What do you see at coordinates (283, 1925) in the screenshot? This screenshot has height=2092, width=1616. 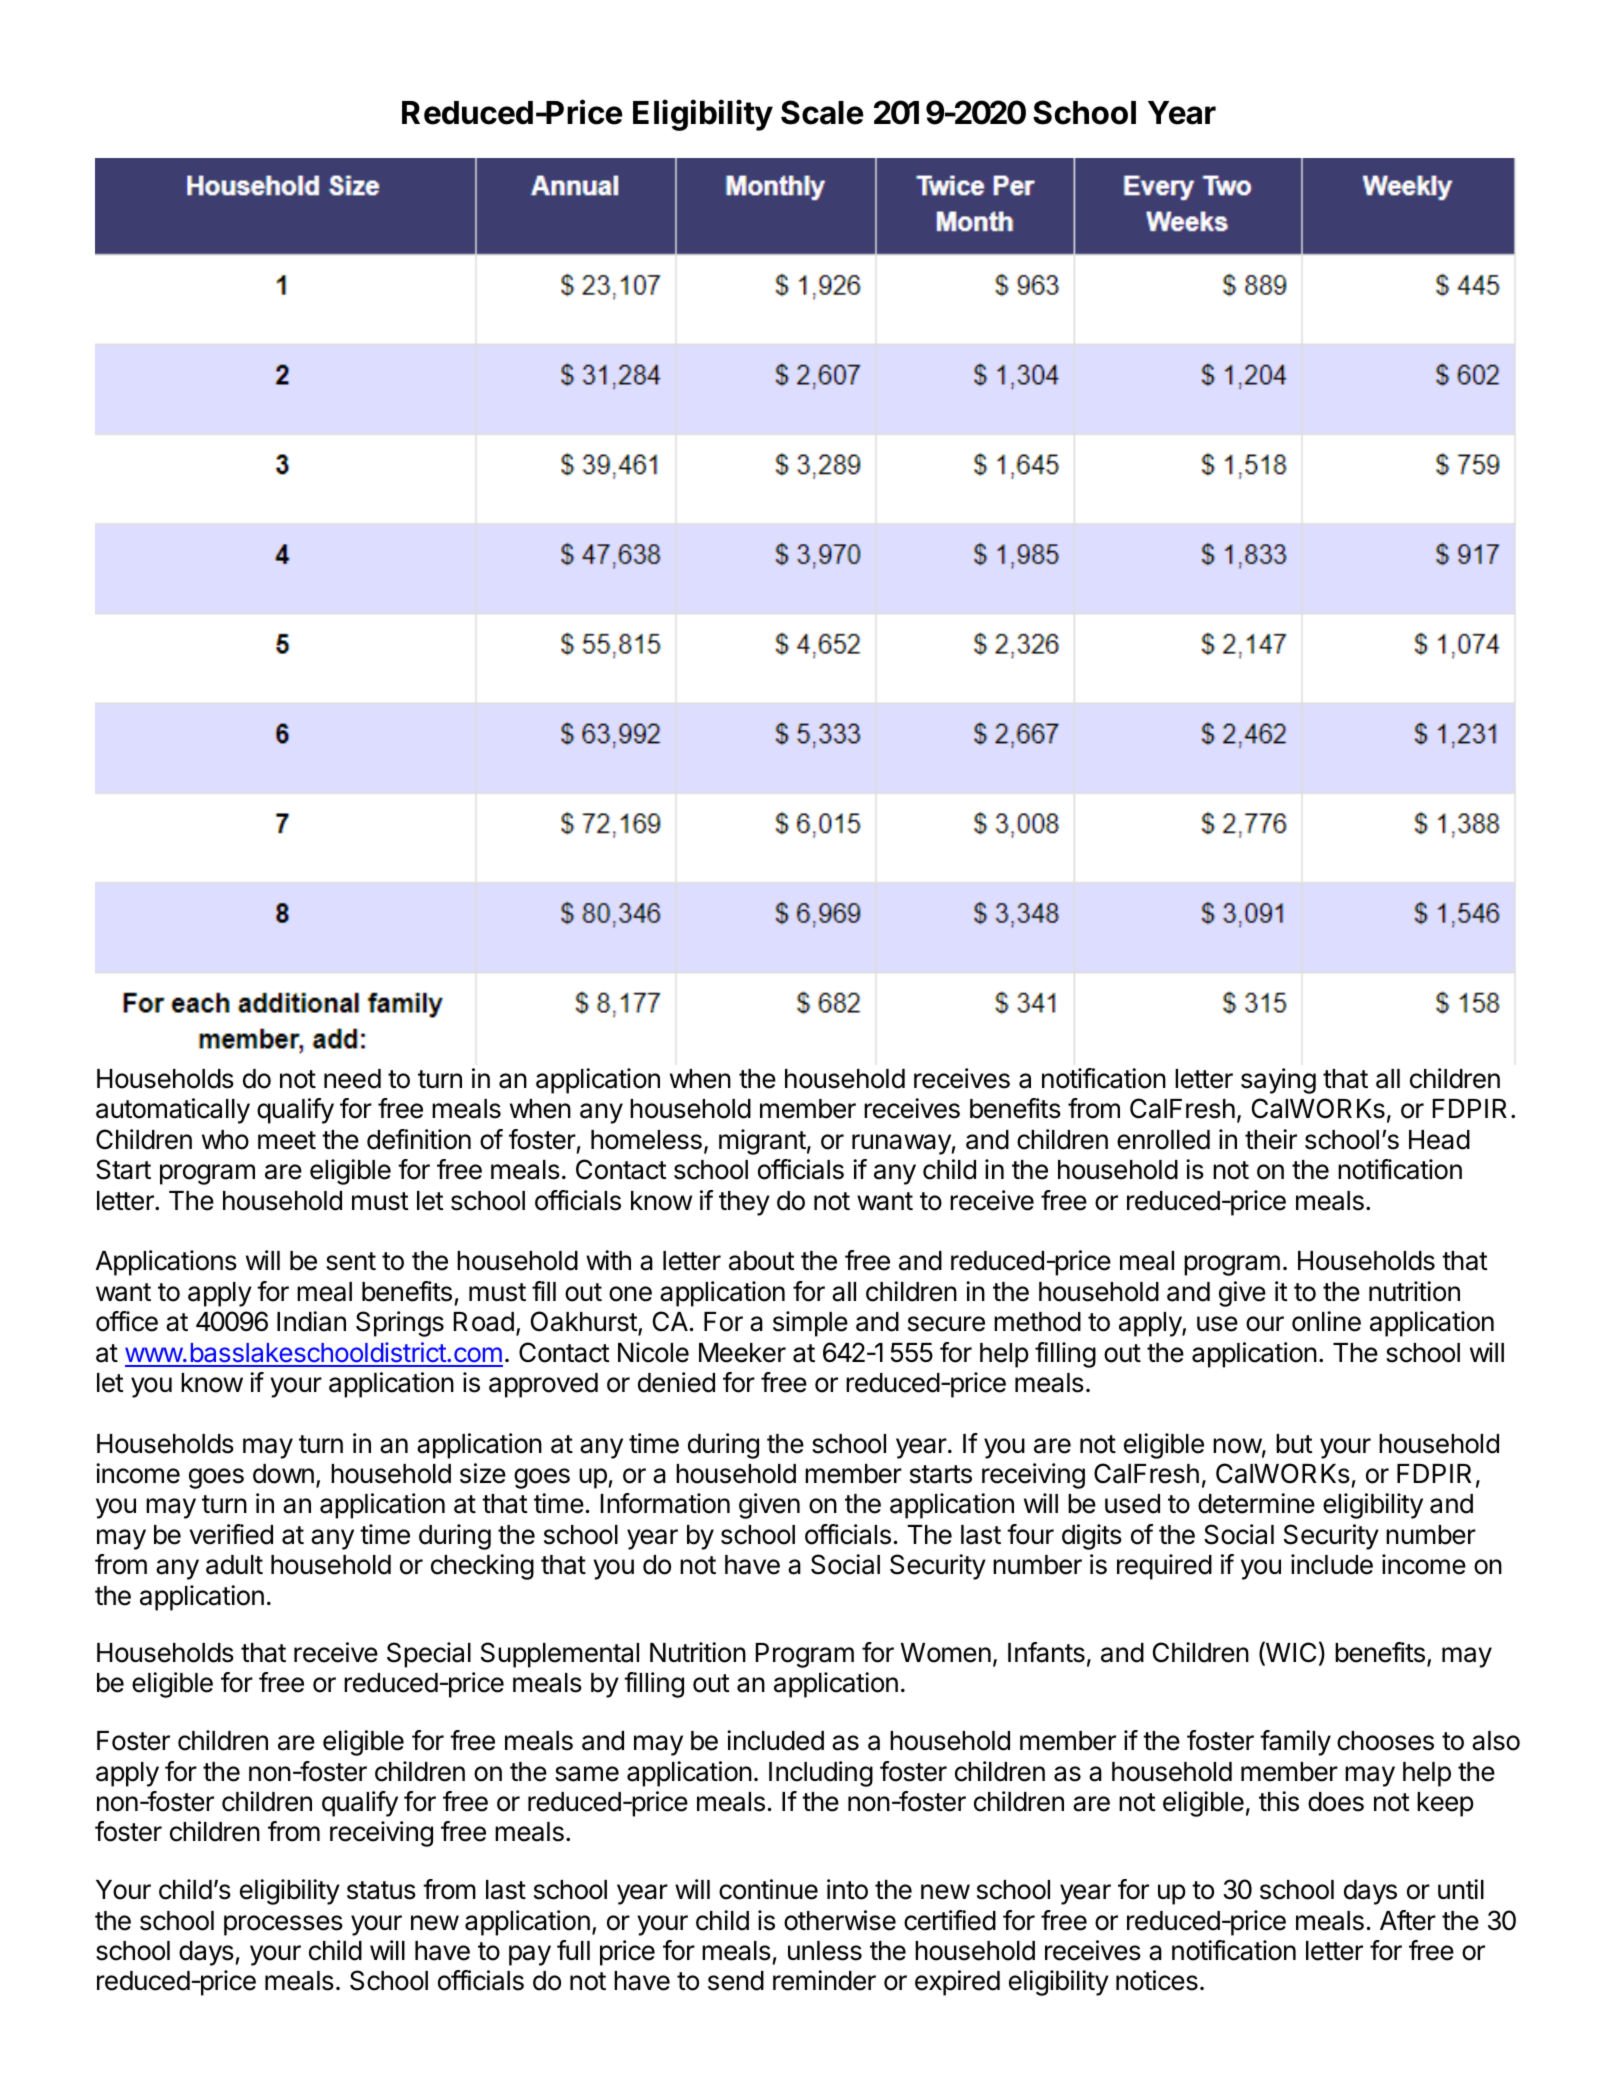 I see `processes` at bounding box center [283, 1925].
